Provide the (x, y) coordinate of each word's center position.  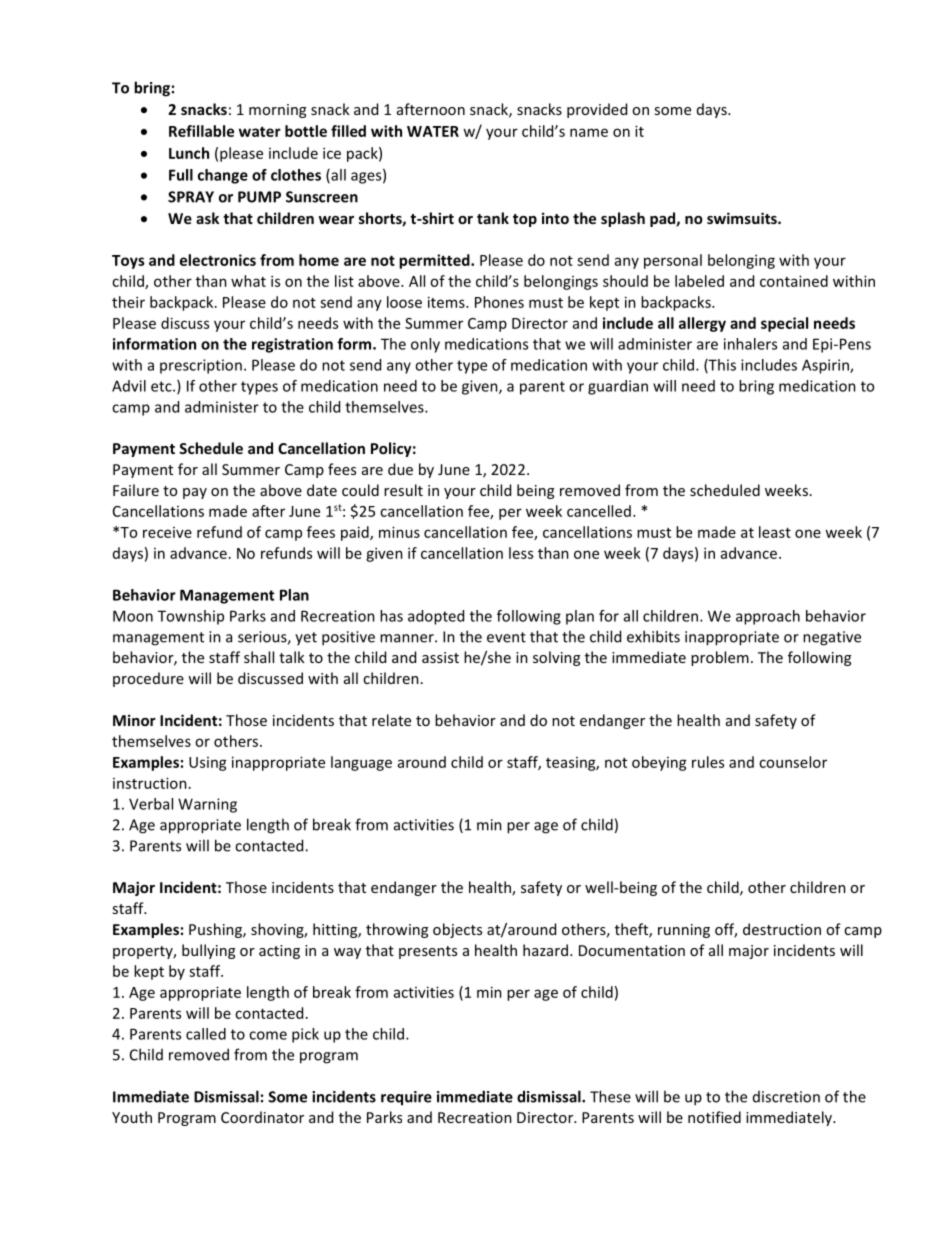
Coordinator (262, 1117)
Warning (207, 805)
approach (768, 617)
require (406, 1098)
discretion (786, 1097)
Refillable (201, 131)
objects (457, 930)
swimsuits (743, 218)
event (506, 637)
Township (191, 617)
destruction (782, 929)
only (425, 345)
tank (493, 218)
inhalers (750, 344)
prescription (201, 366)
